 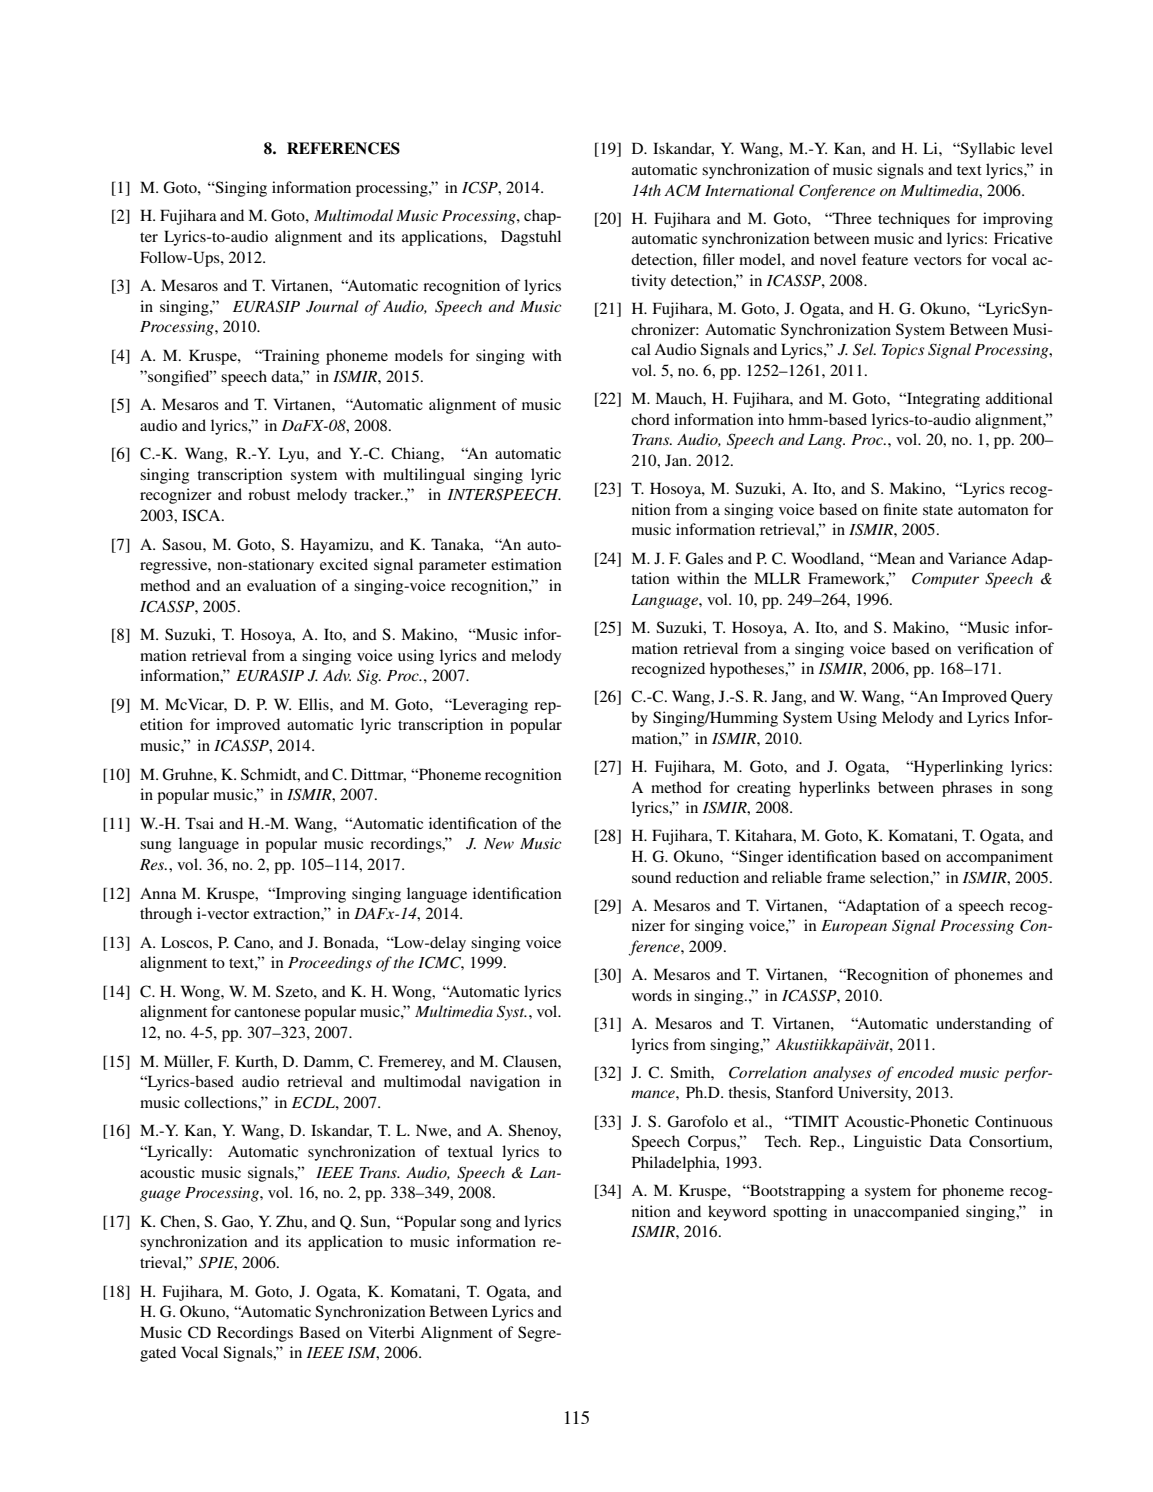 I want to click on through, so click(x=166, y=915).
